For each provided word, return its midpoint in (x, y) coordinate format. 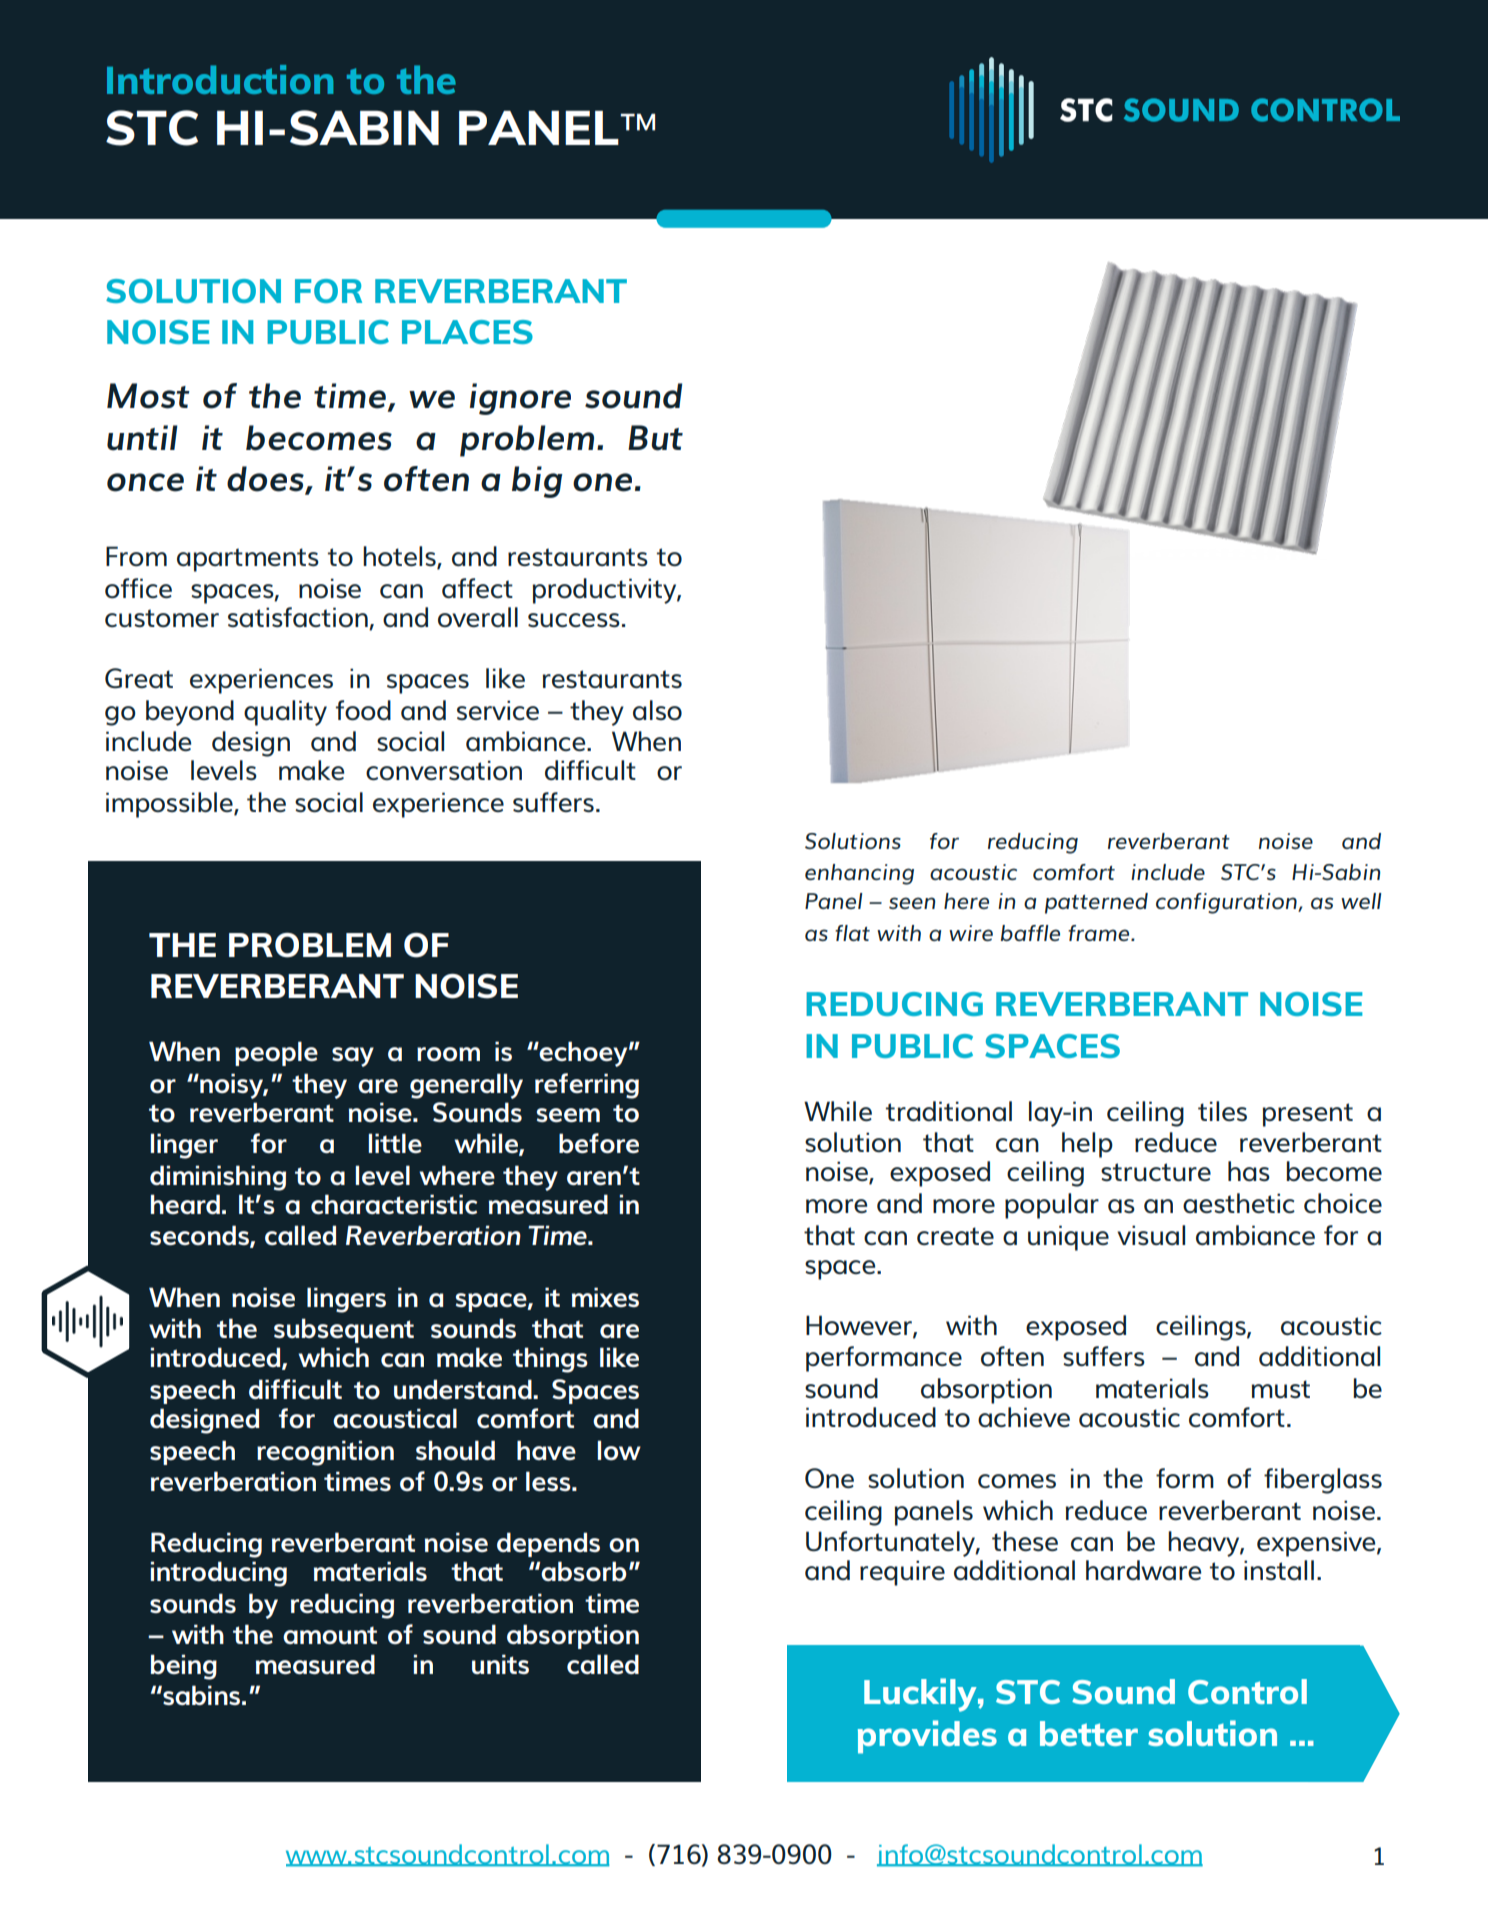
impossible (170, 805)
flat (852, 933)
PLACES (467, 332)
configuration (1227, 903)
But (655, 438)
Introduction (220, 79)
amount (330, 1635)
